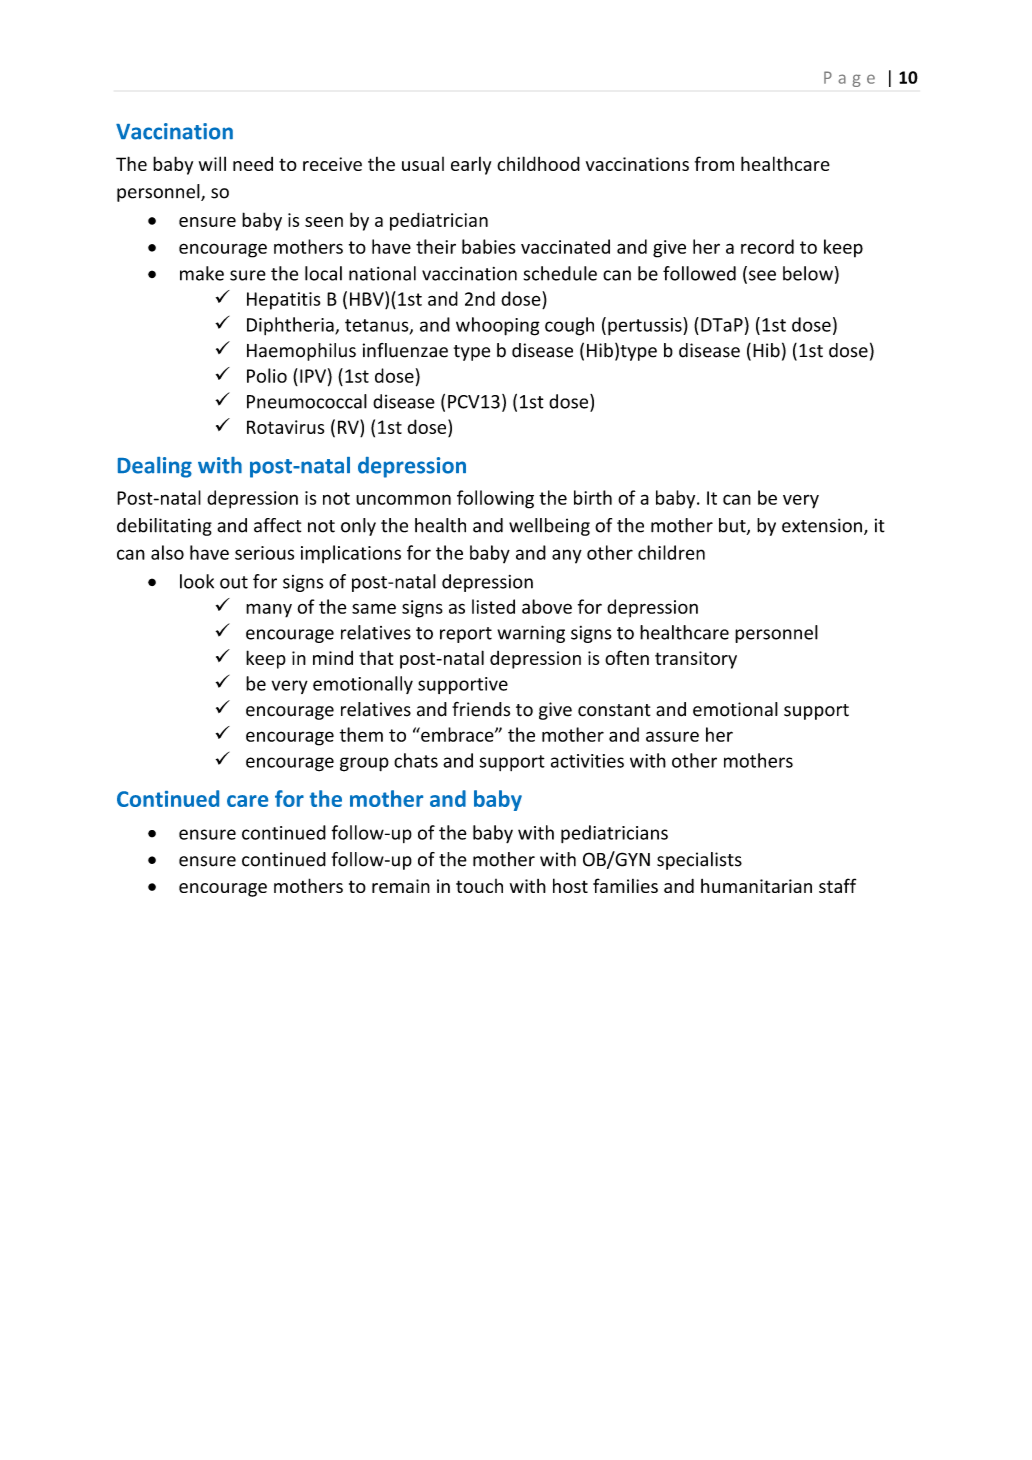 This screenshot has height=1460, width=1032. Describe the element at coordinates (471, 166) in the screenshot. I see `early` at that location.
